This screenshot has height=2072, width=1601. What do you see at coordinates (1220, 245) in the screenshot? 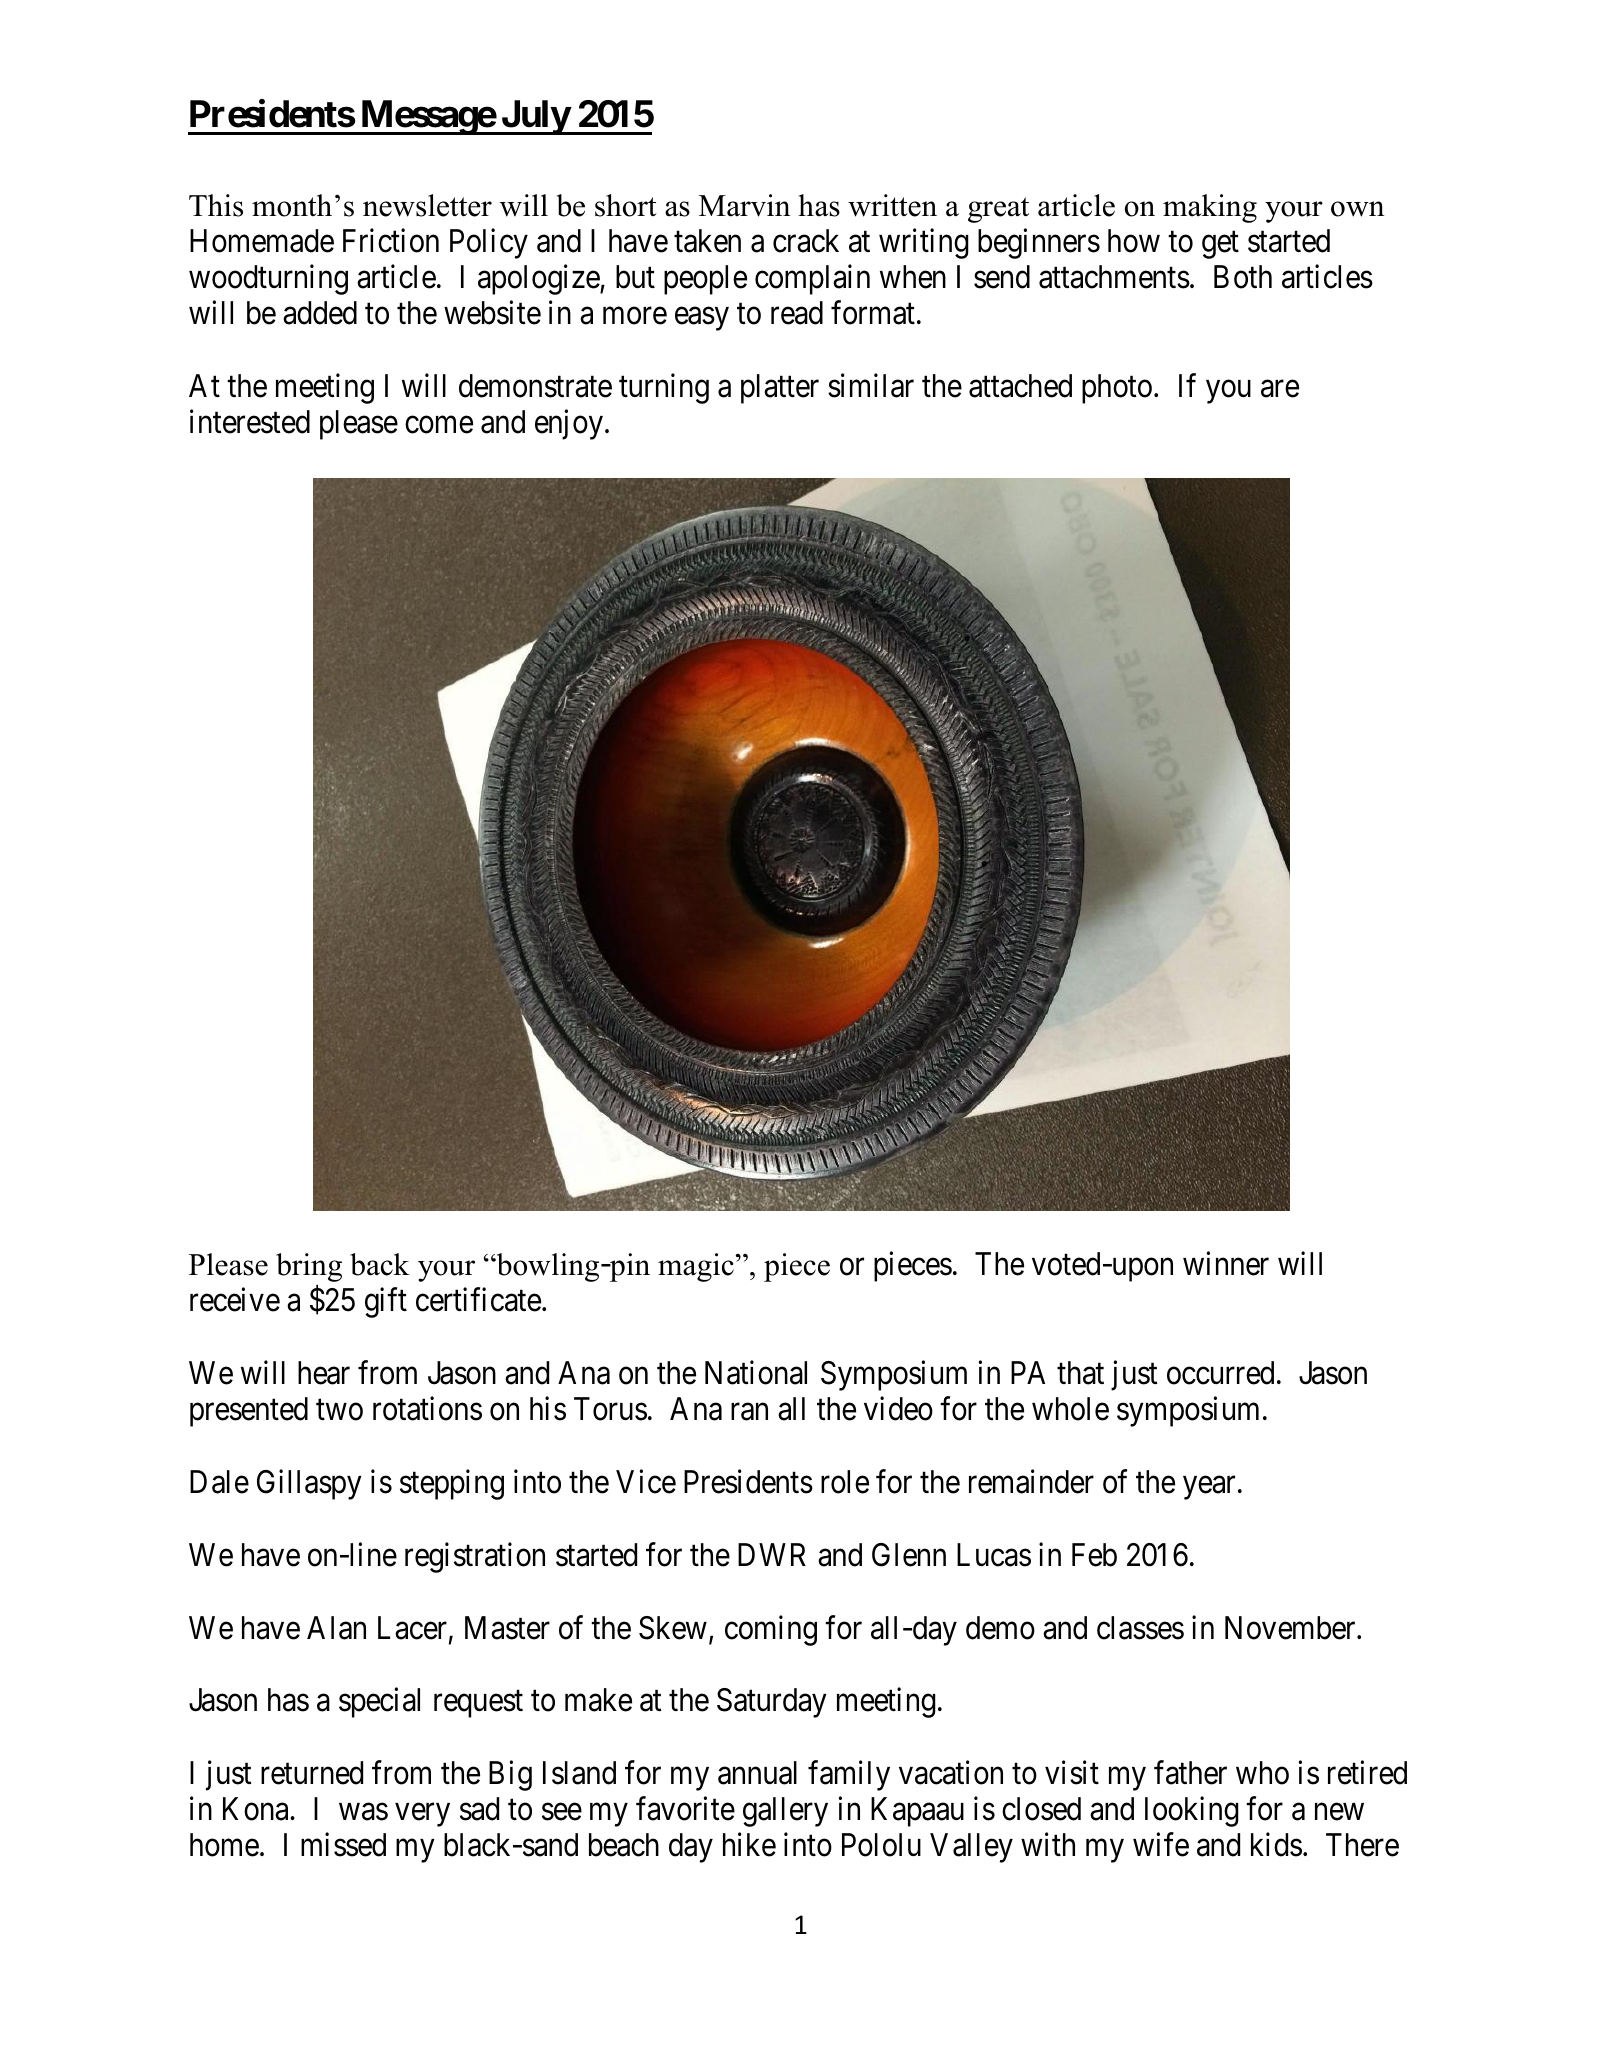
I see `get` at bounding box center [1220, 245].
